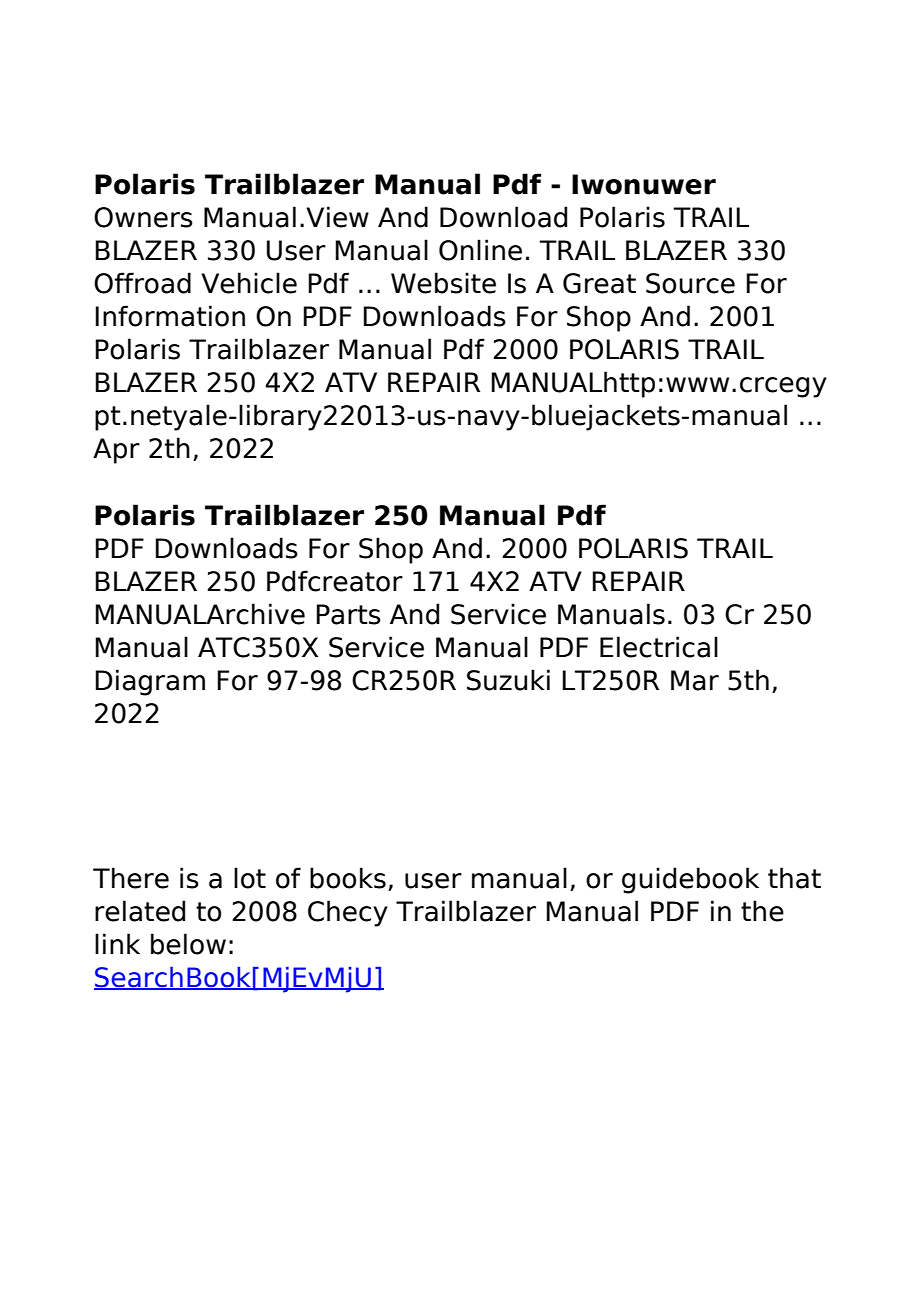 Image resolution: width=924 pixels, height=1311 pixels. Describe the element at coordinates (348, 614) in the image. I see `Parts` at that location.
